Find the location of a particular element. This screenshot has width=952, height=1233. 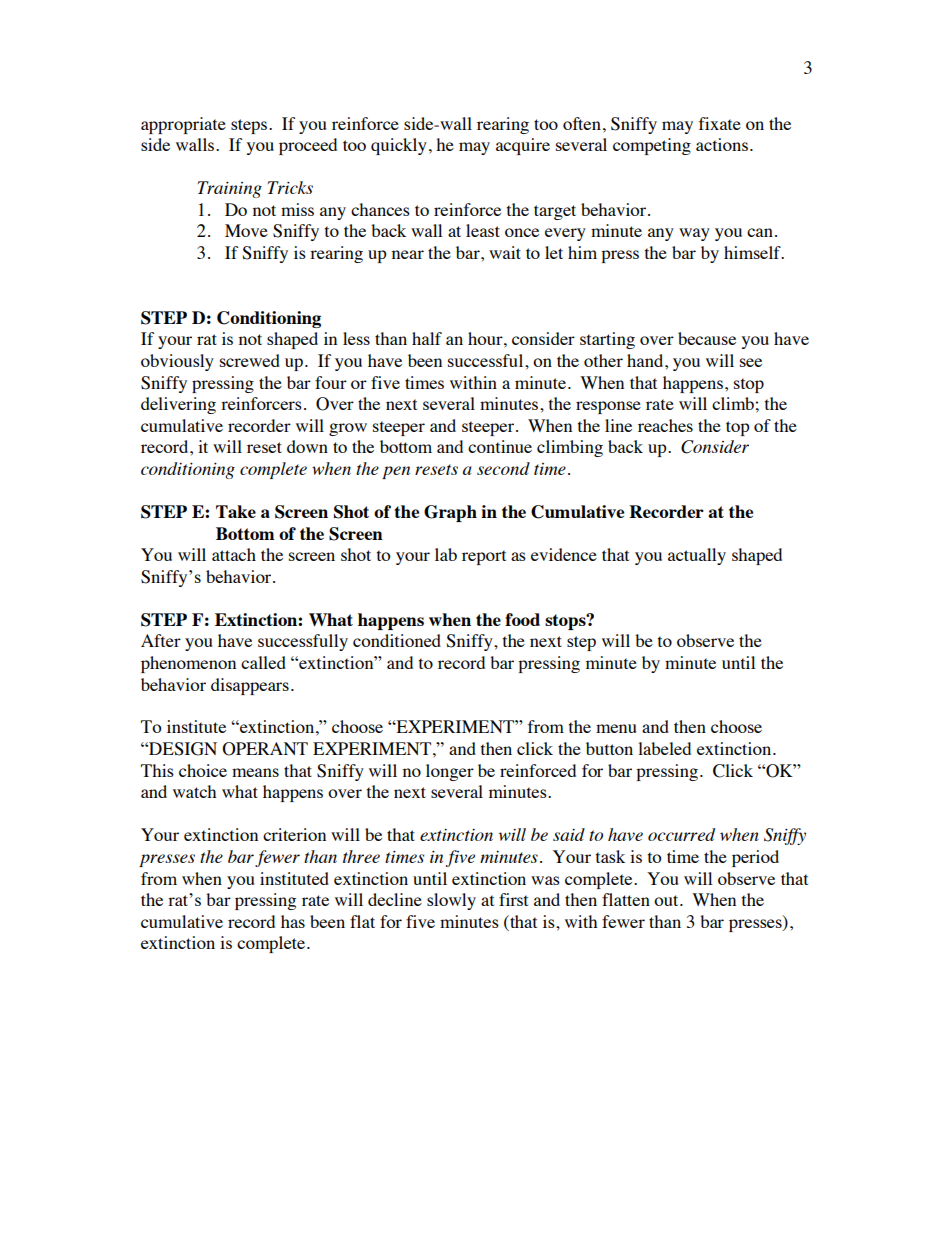

actions is located at coordinates (722, 144).
